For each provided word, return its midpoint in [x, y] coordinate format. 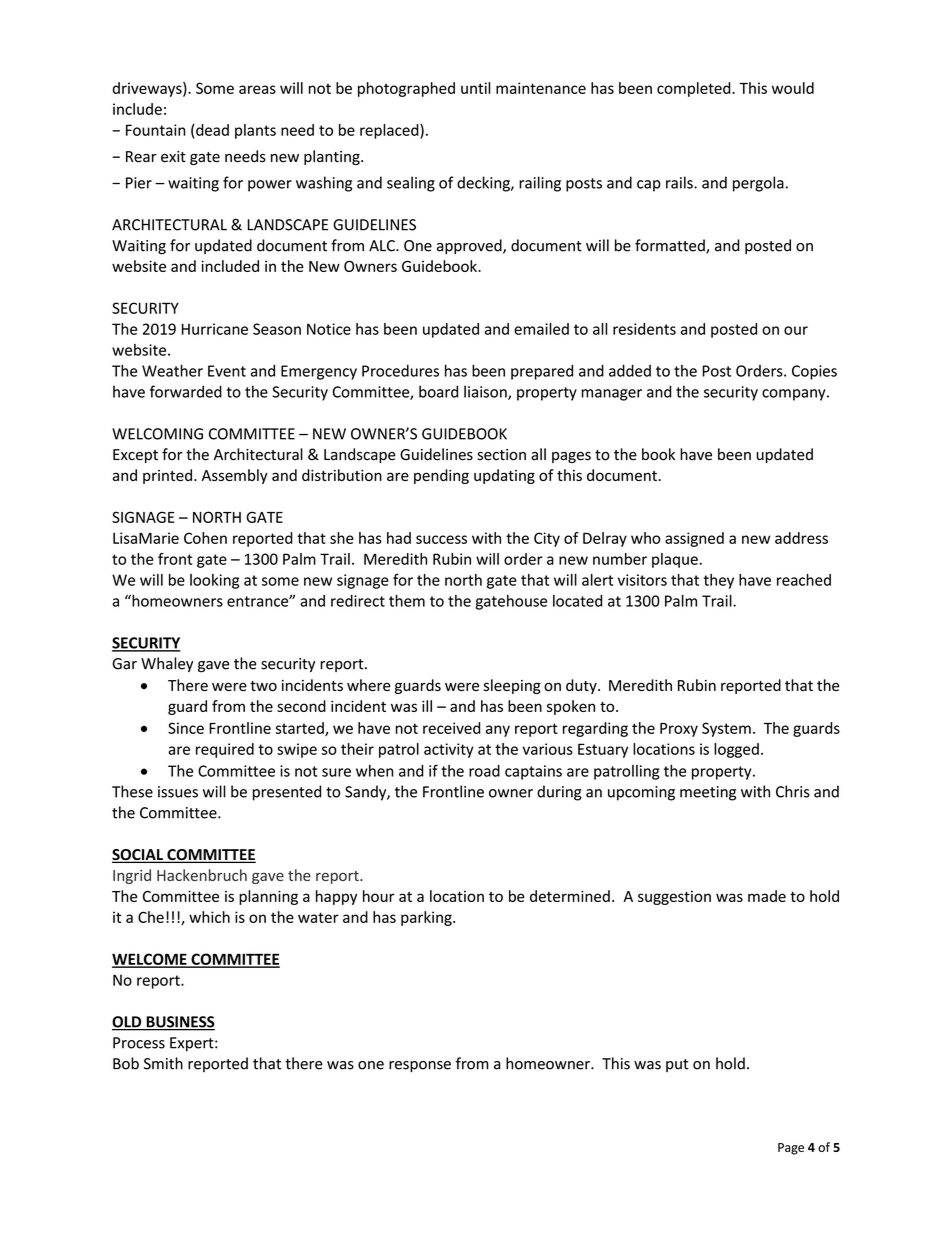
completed [695, 89]
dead [211, 130]
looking [214, 581]
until [476, 88]
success [441, 539]
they [719, 581]
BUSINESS [179, 1023]
